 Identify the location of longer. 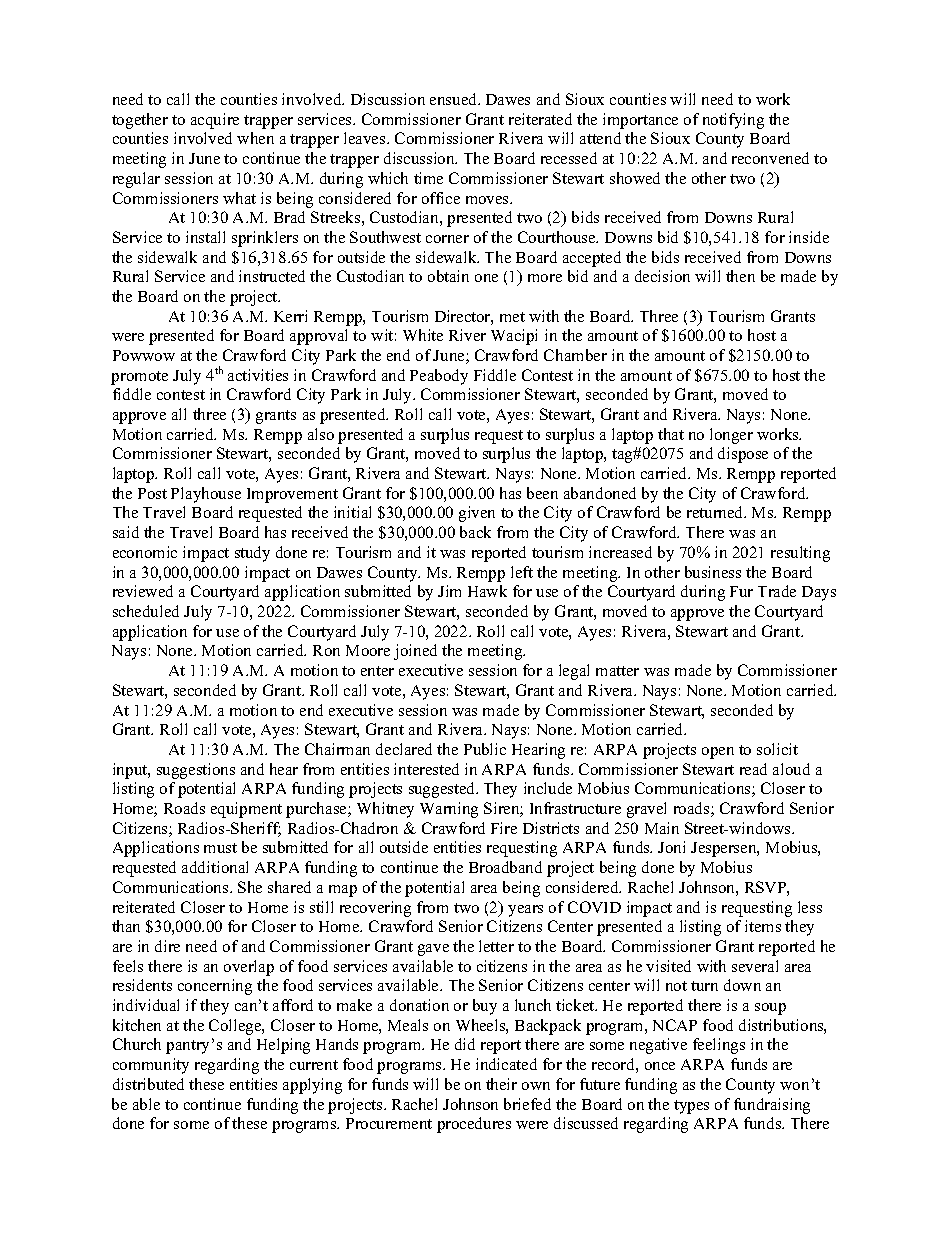
(731, 436).
